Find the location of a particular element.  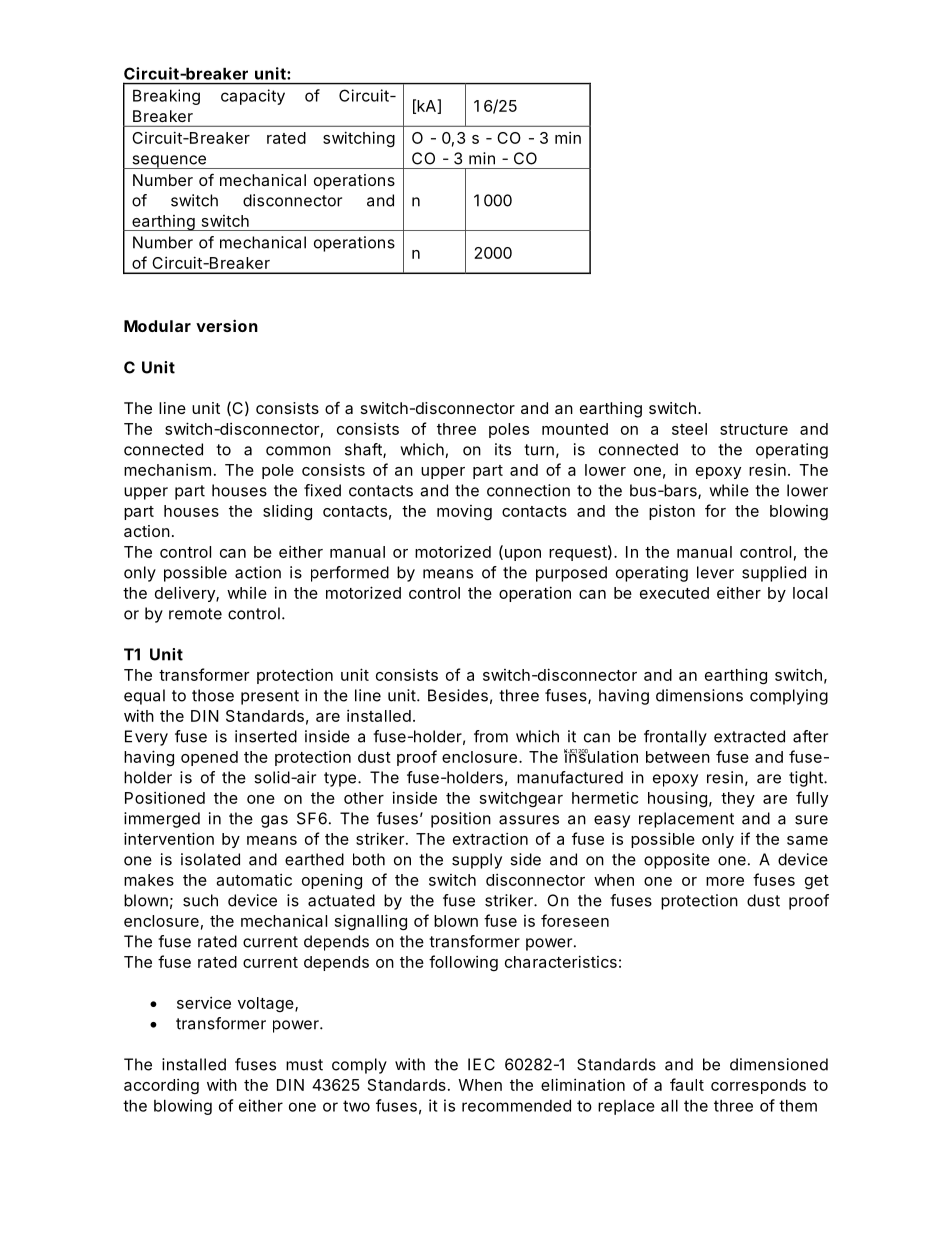

capacity is located at coordinates (253, 97).
